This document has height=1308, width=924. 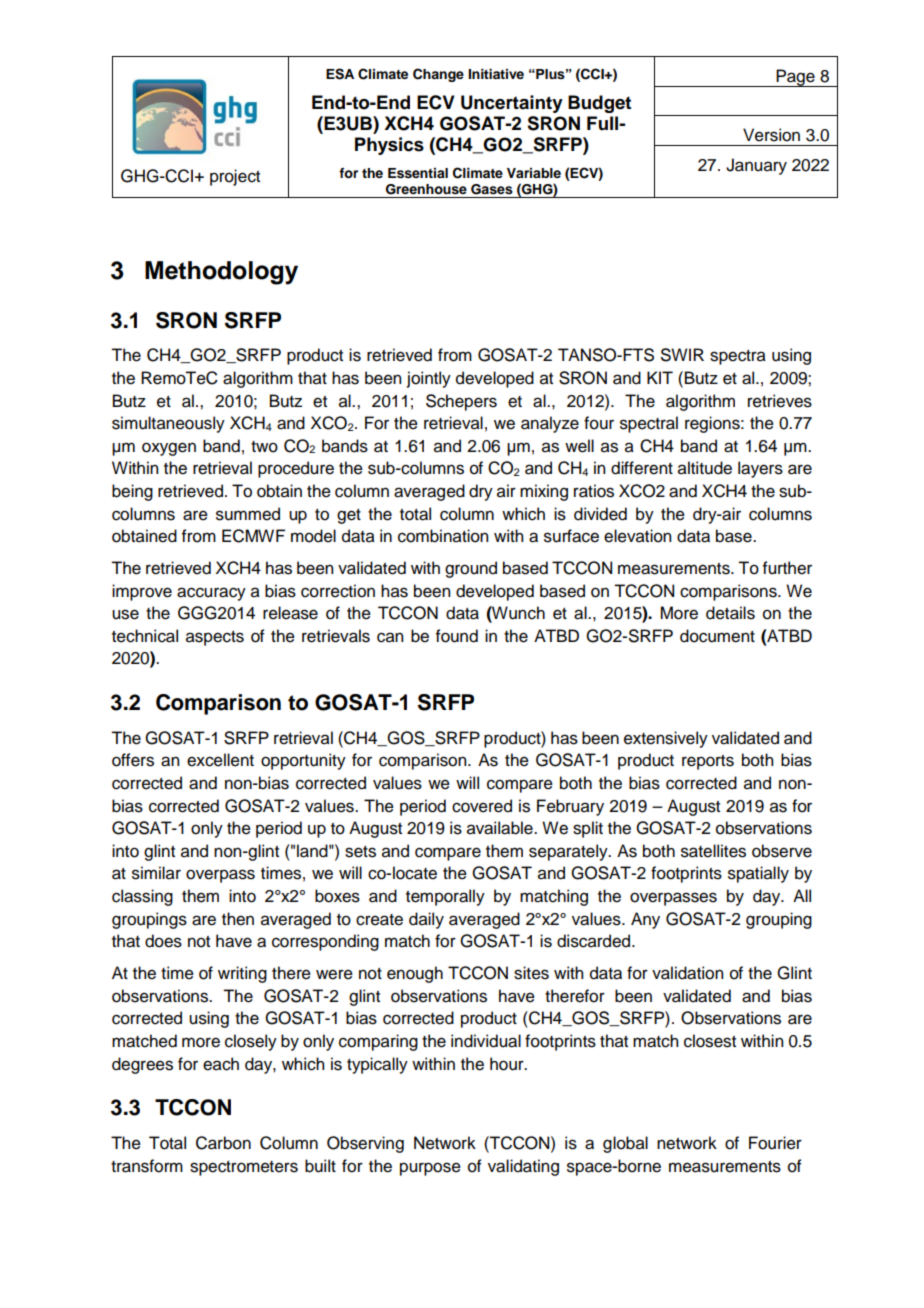 I want to click on project, so click(x=235, y=177).
